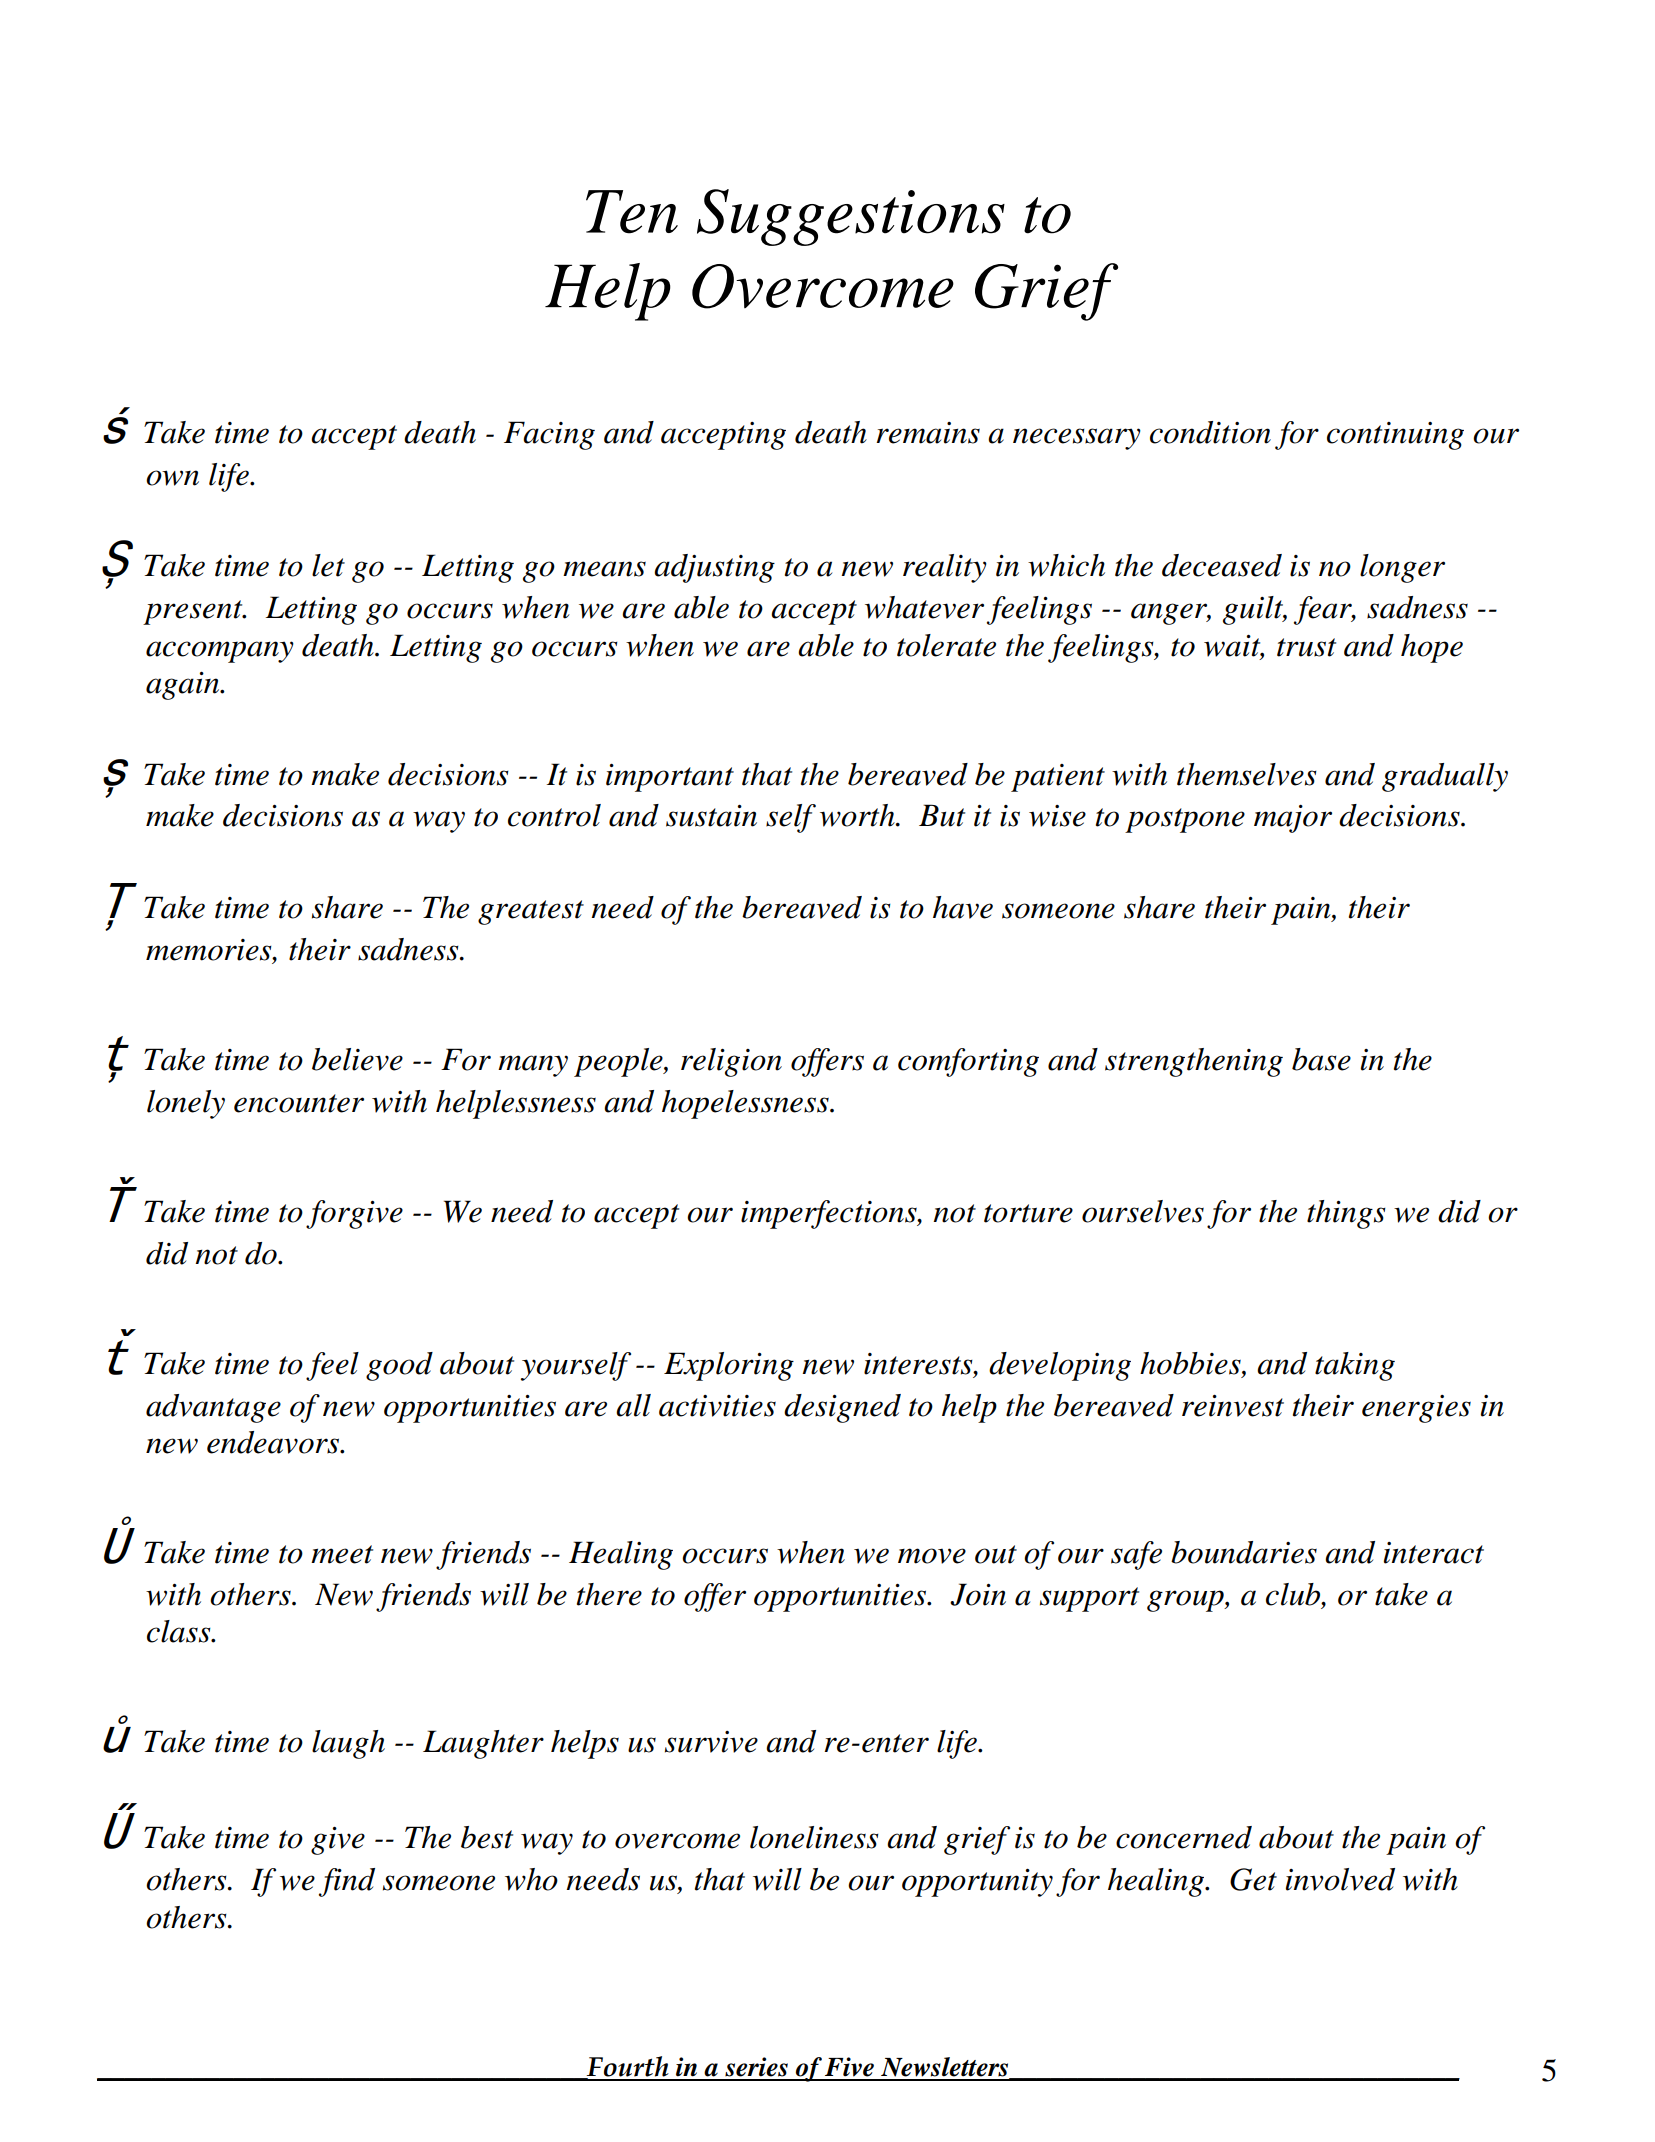 This screenshot has width=1655, height=2142. Describe the element at coordinates (814, 1837) in the screenshot. I see `loneliness` at that location.
